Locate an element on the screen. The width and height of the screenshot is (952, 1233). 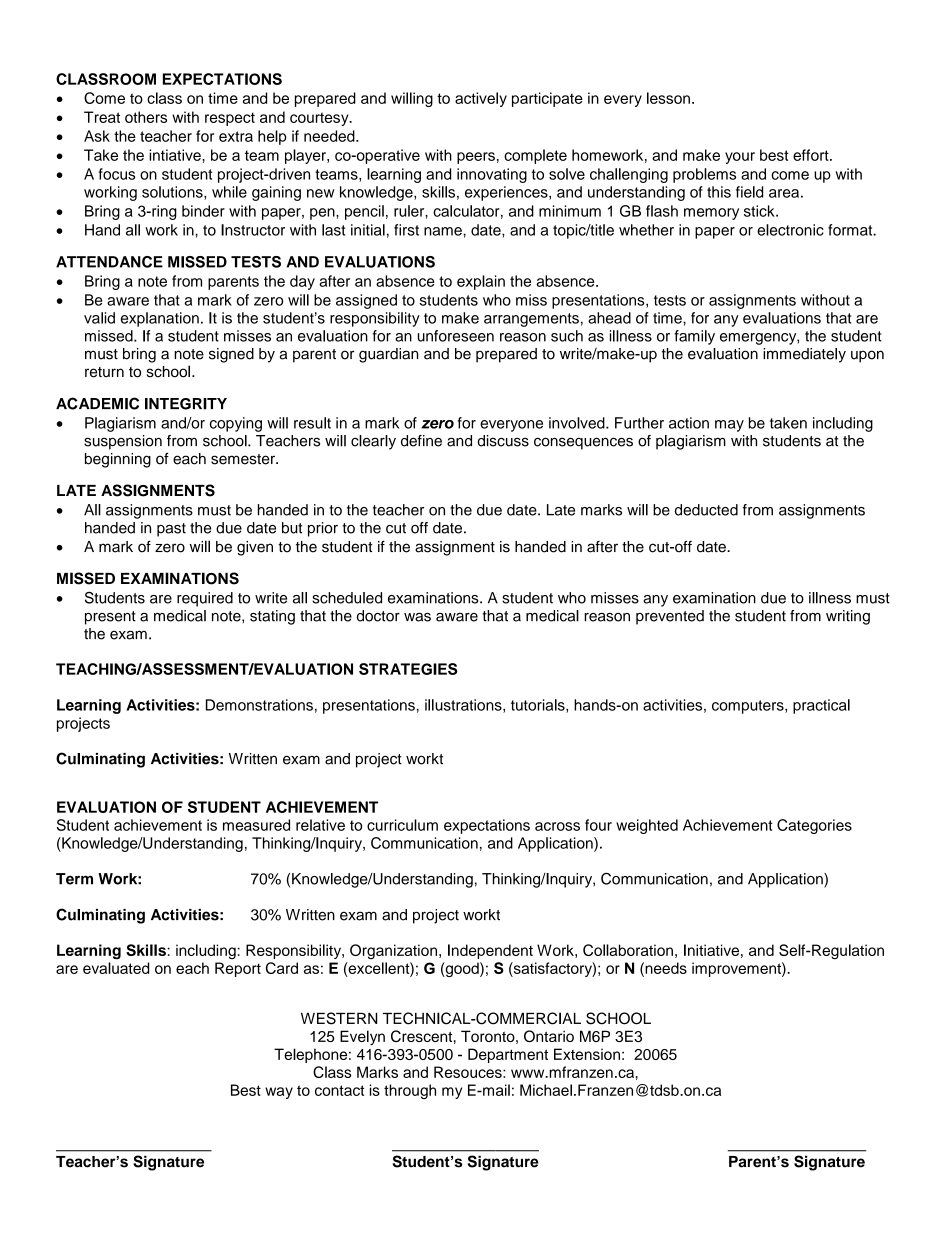
way is located at coordinates (279, 1093).
